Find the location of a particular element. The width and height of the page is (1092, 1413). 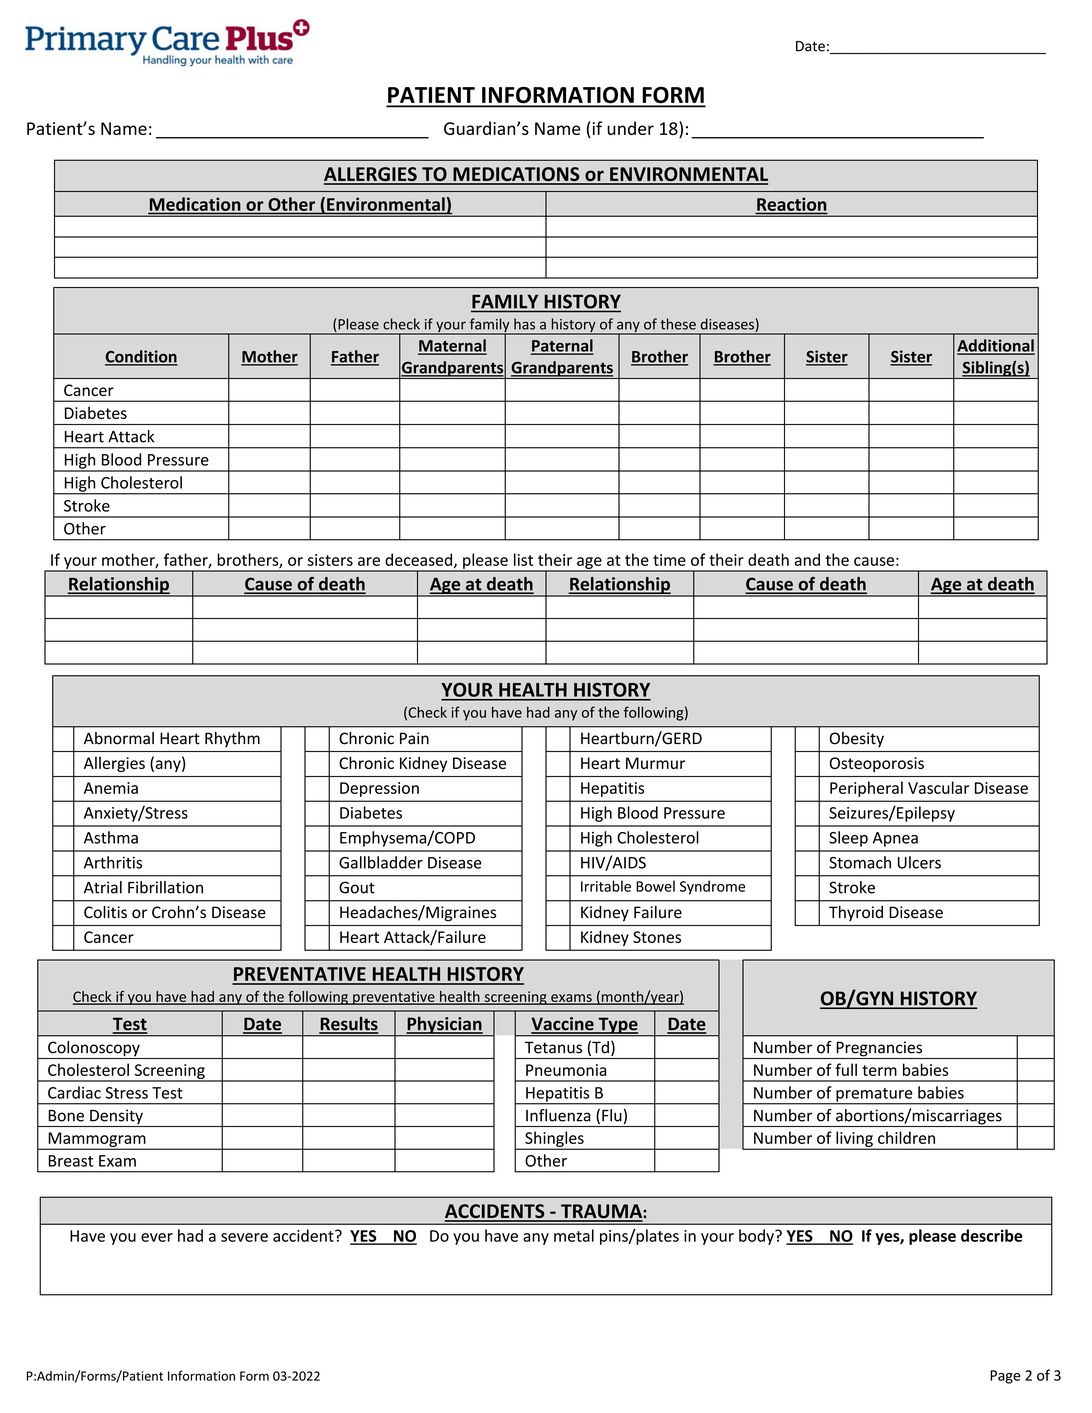

premature is located at coordinates (874, 1096).
